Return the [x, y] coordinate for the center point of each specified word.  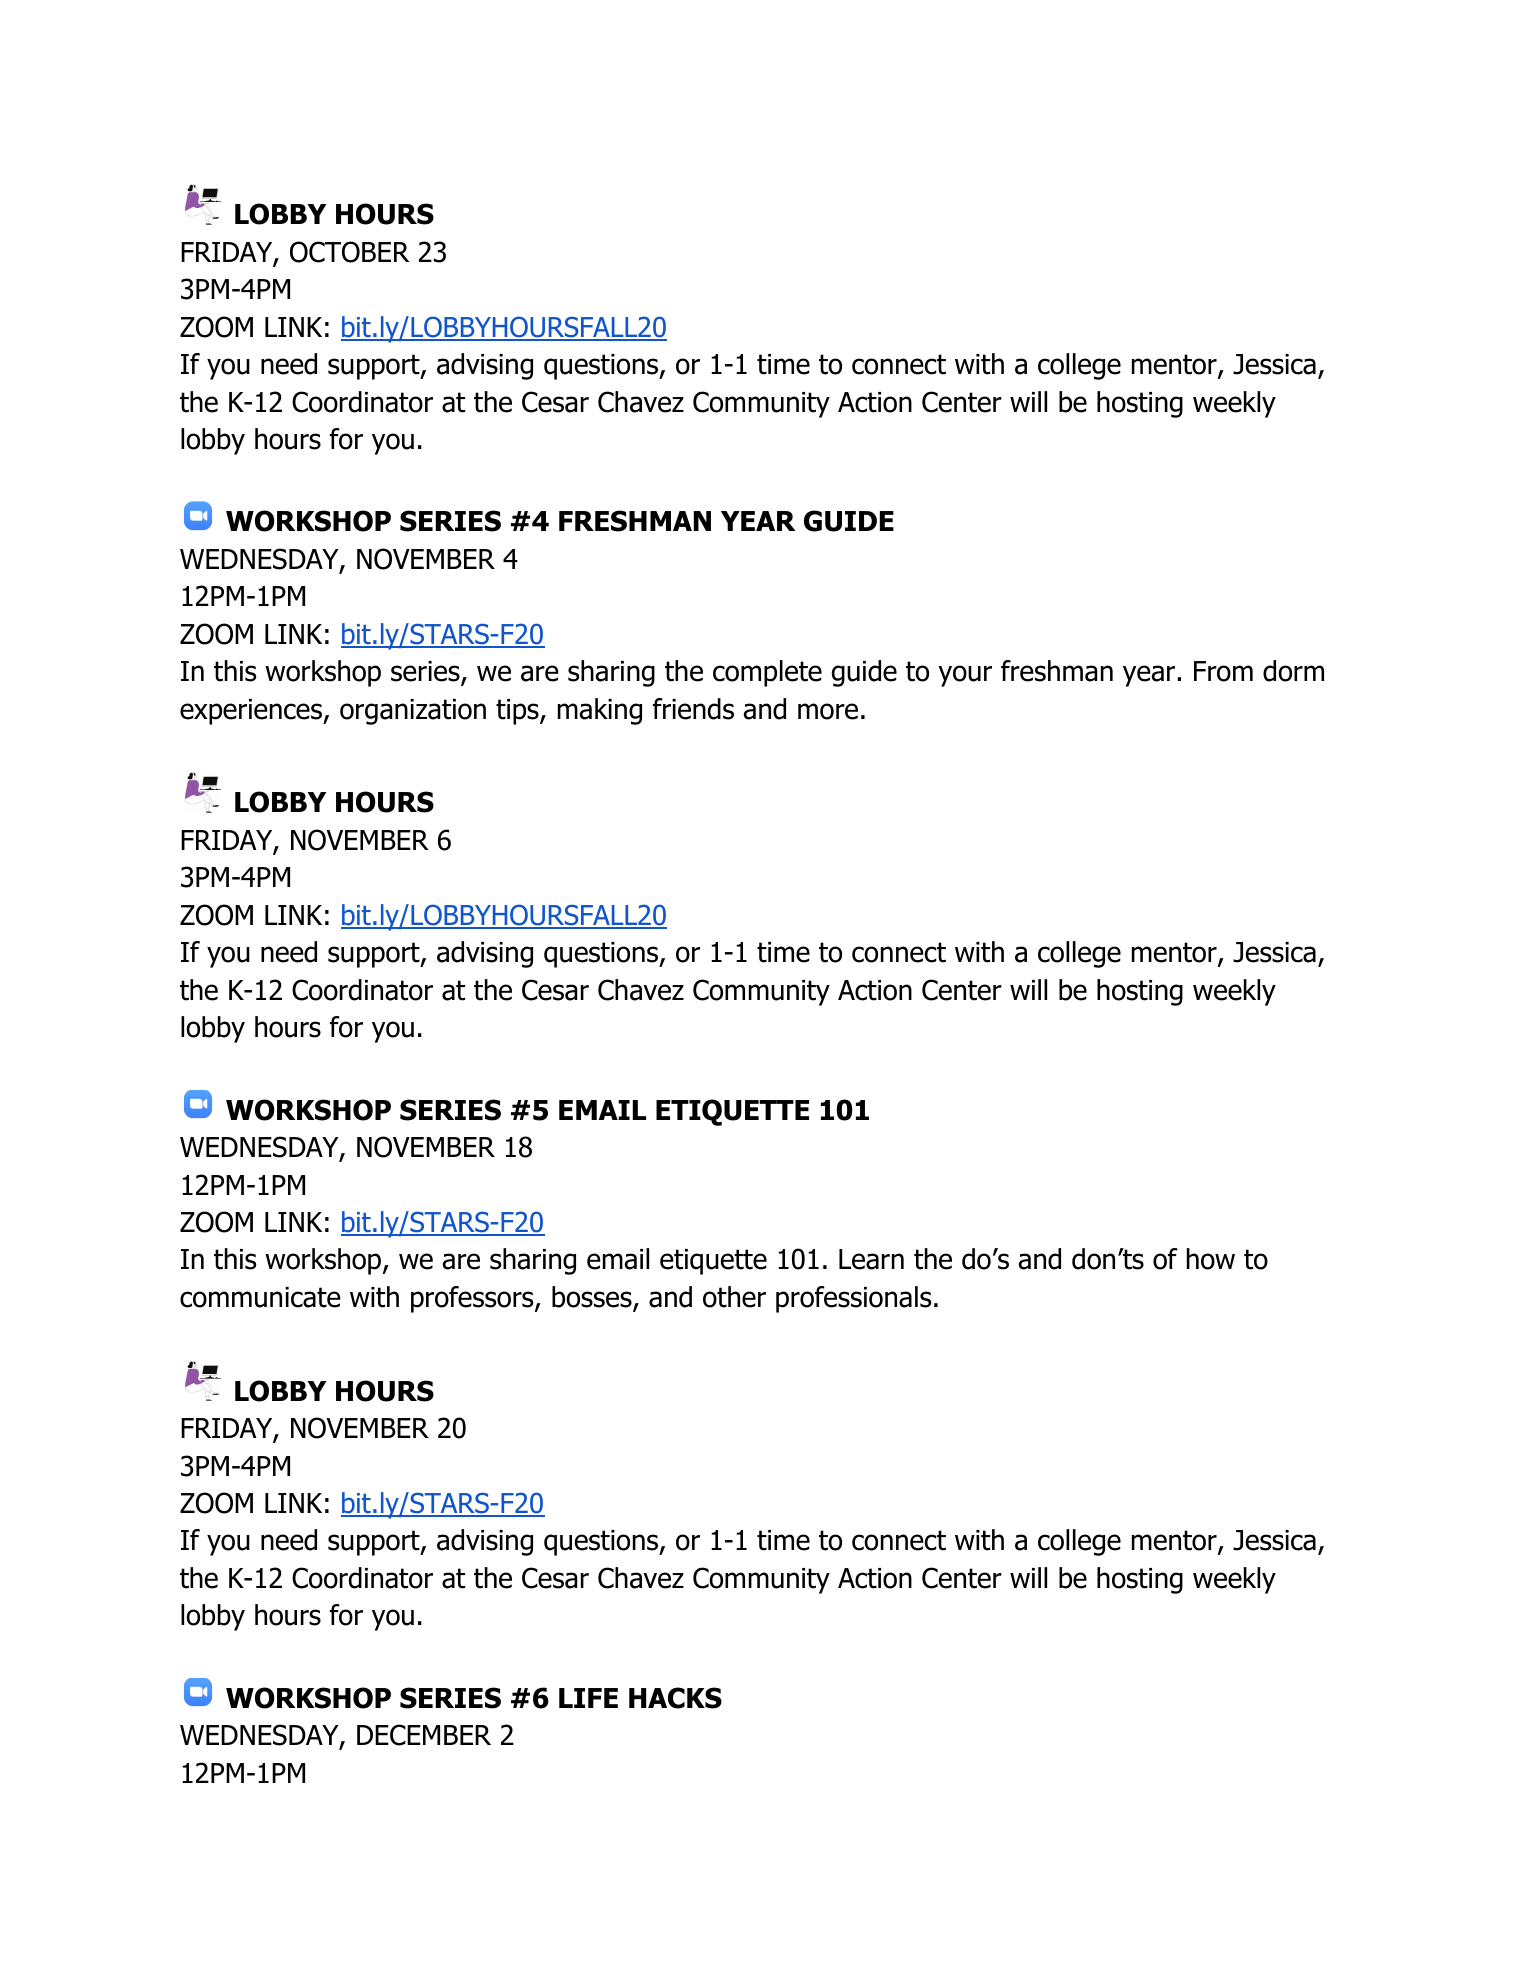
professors [473, 1299]
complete [767, 673]
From [1223, 671]
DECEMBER [424, 1735]
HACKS [675, 1698]
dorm [1293, 671]
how [1211, 1259]
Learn [871, 1259]
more [828, 711]
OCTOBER [349, 252]
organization [413, 712]
